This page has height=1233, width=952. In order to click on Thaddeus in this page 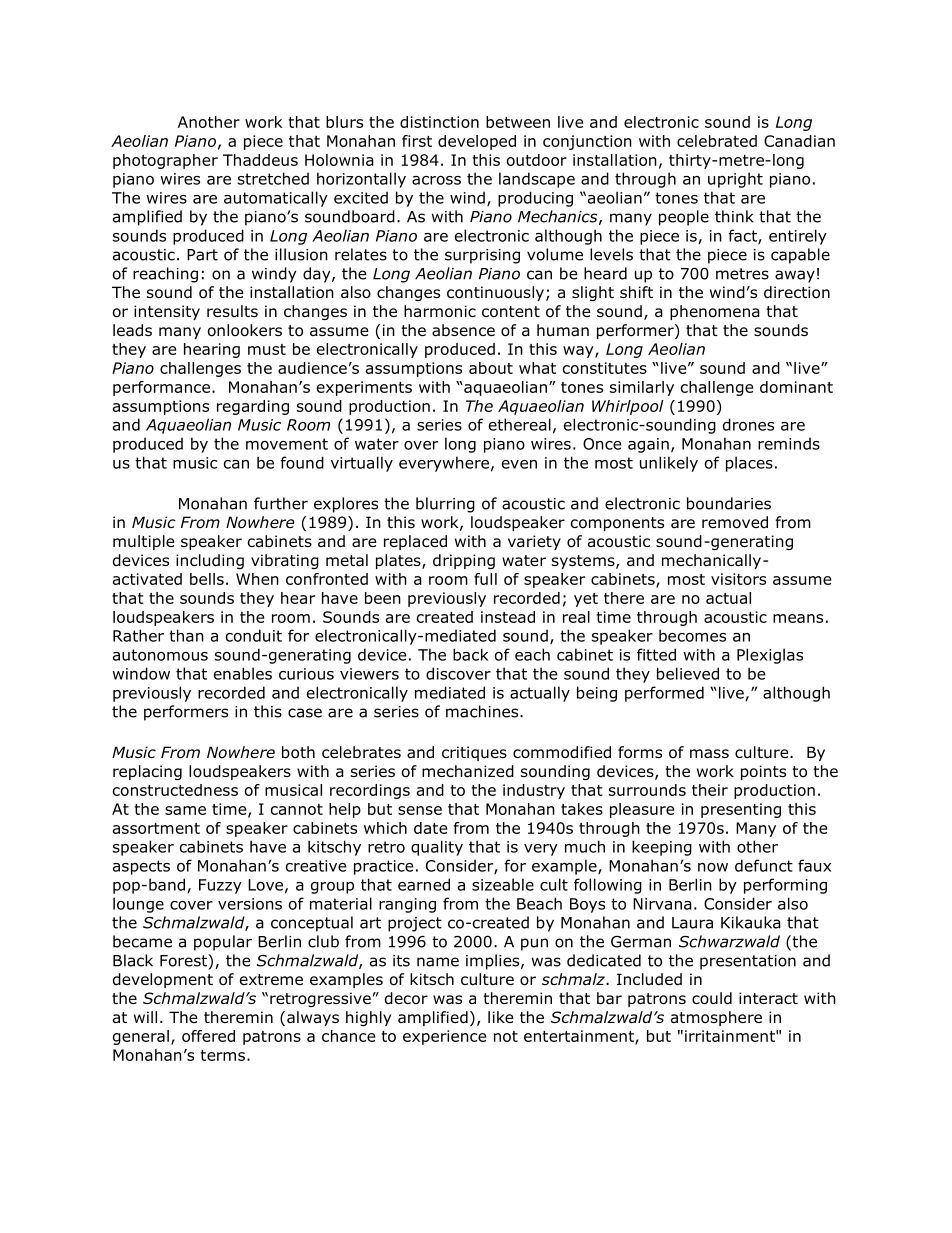, I will do `click(260, 160)`.
